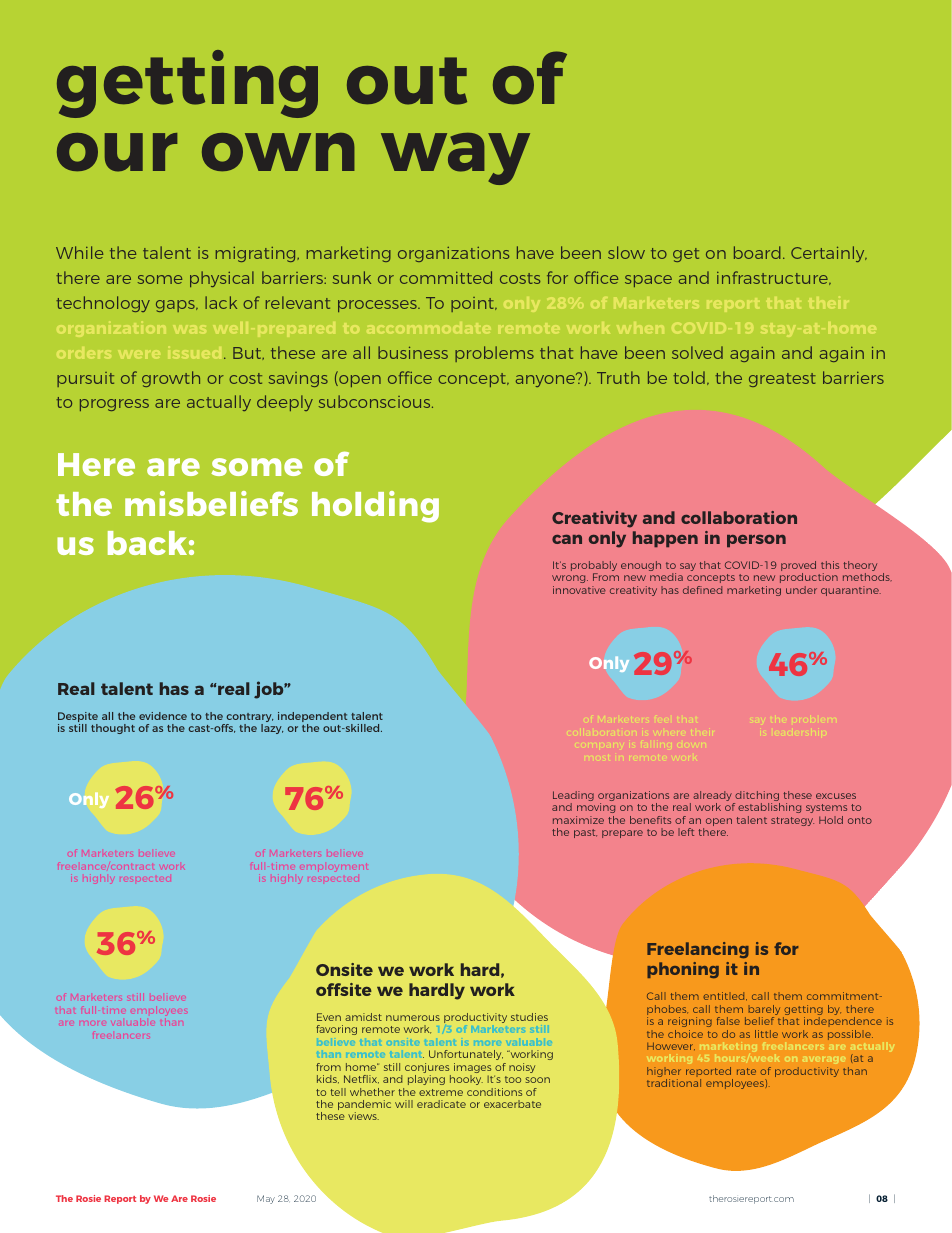 This screenshot has height=1233, width=952. What do you see at coordinates (757, 252) in the screenshot?
I see `board` at bounding box center [757, 252].
